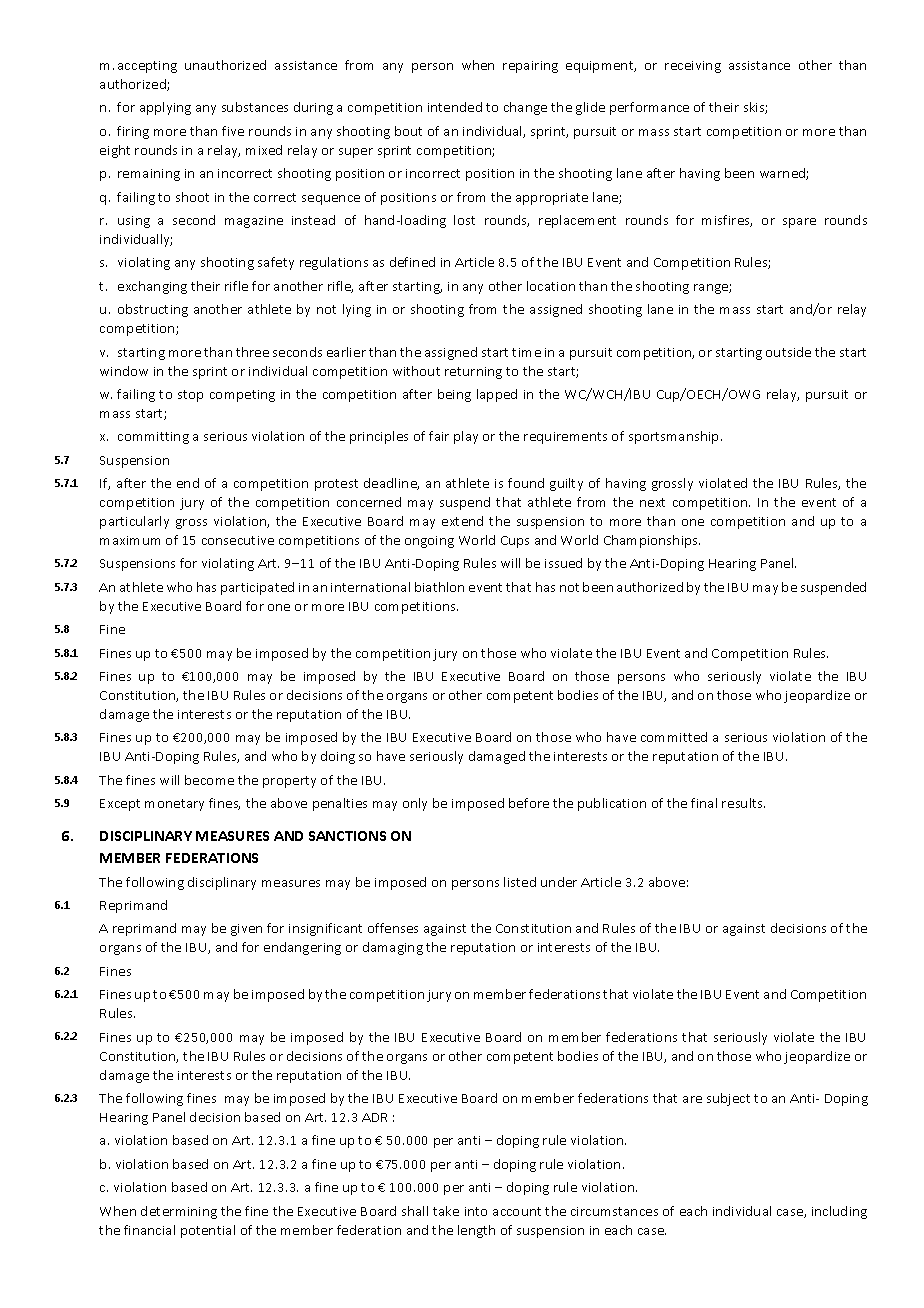  Describe the element at coordinates (238, 540) in the document. I see `consecutive` at that location.
